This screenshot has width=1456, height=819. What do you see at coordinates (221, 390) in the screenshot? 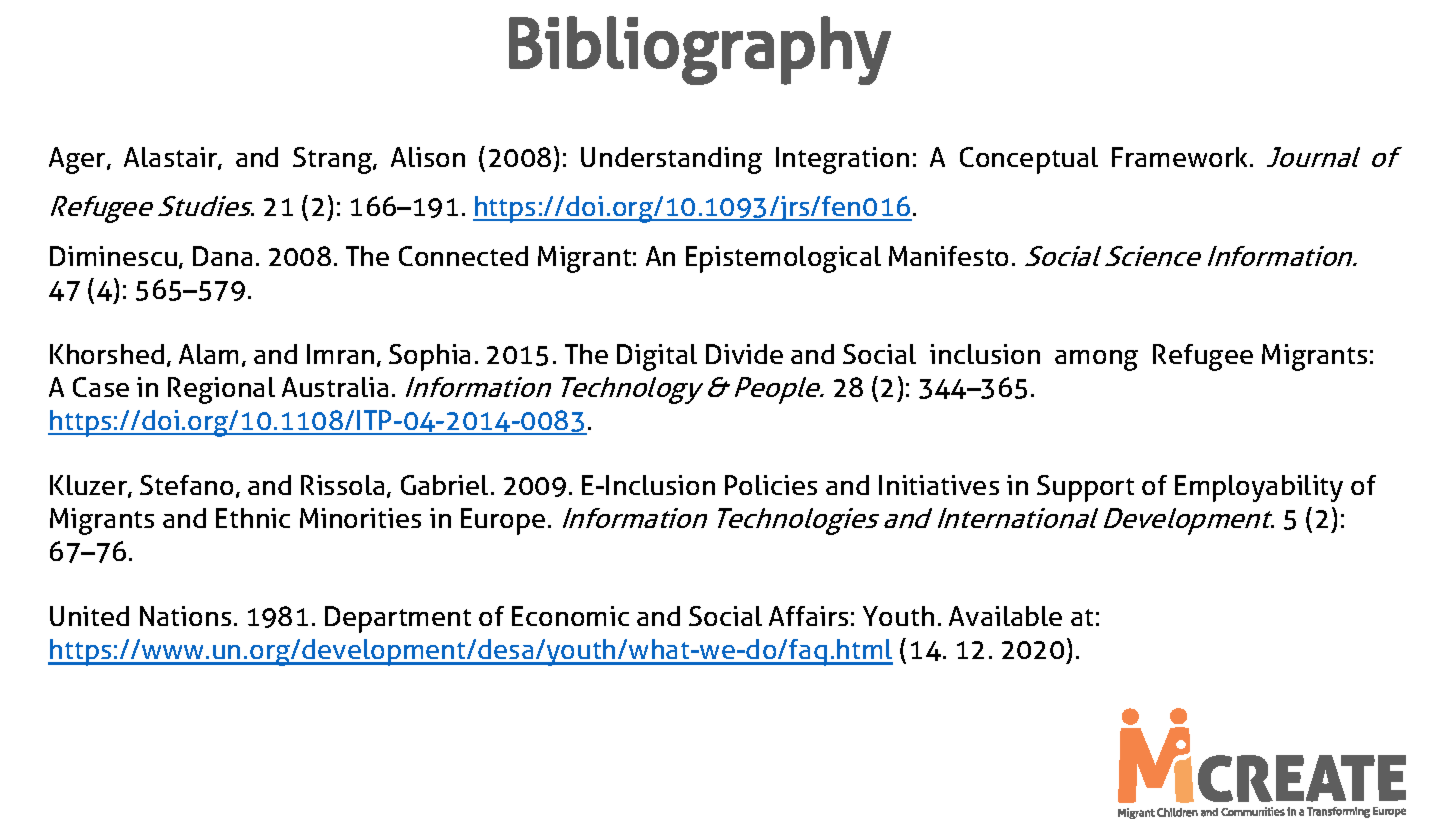
I see `Regional` at bounding box center [221, 390].
